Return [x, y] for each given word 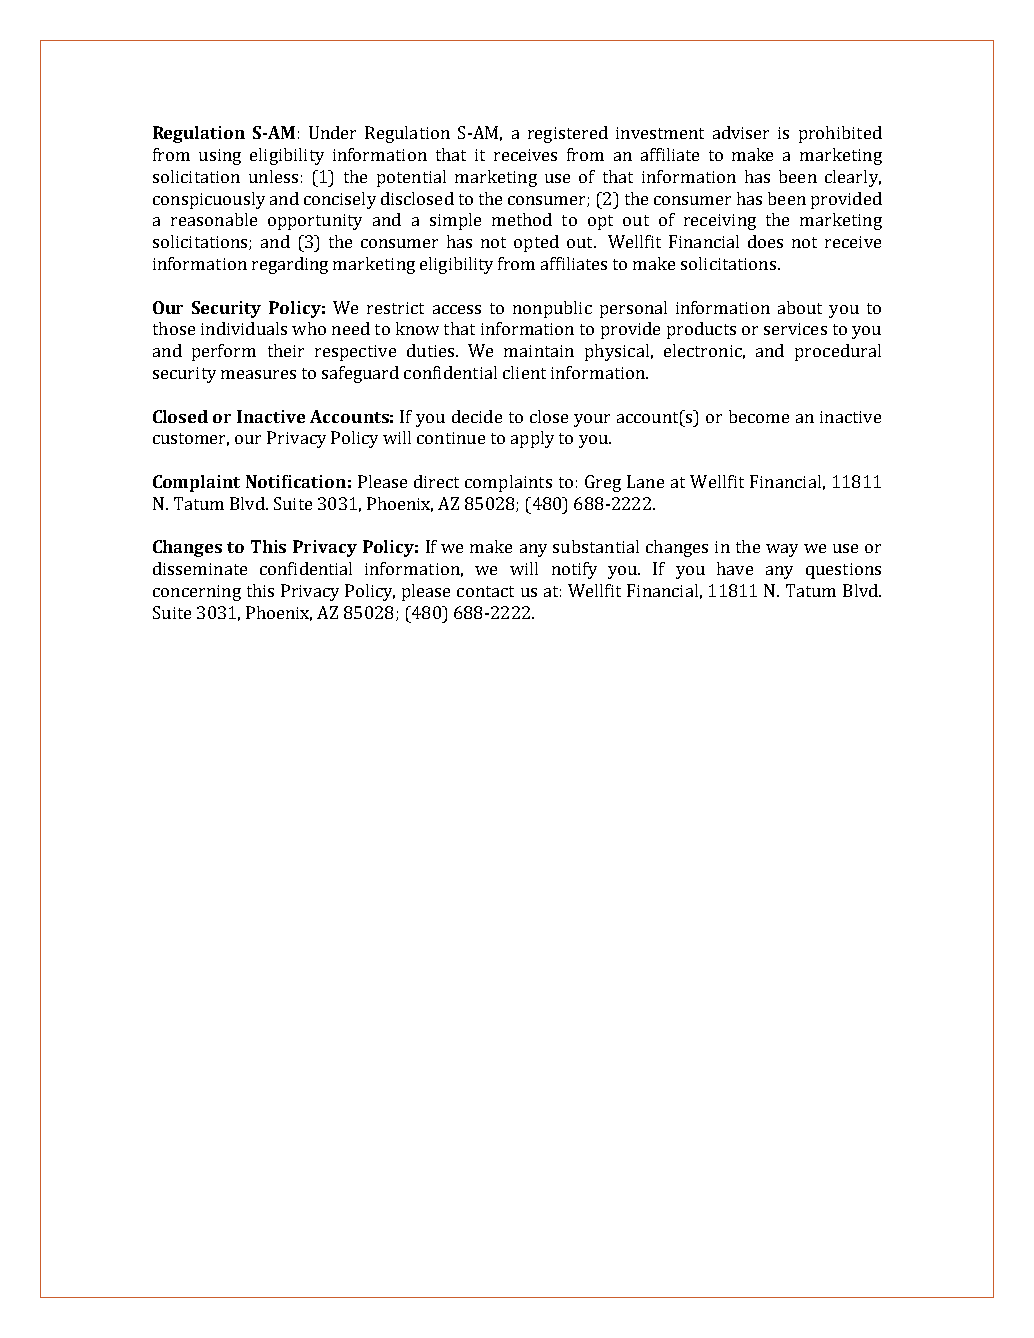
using [220, 157]
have [735, 568]
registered [568, 134]
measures [258, 374]
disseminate [200, 568]
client [524, 372]
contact [485, 591]
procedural [838, 352]
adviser [741, 132]
